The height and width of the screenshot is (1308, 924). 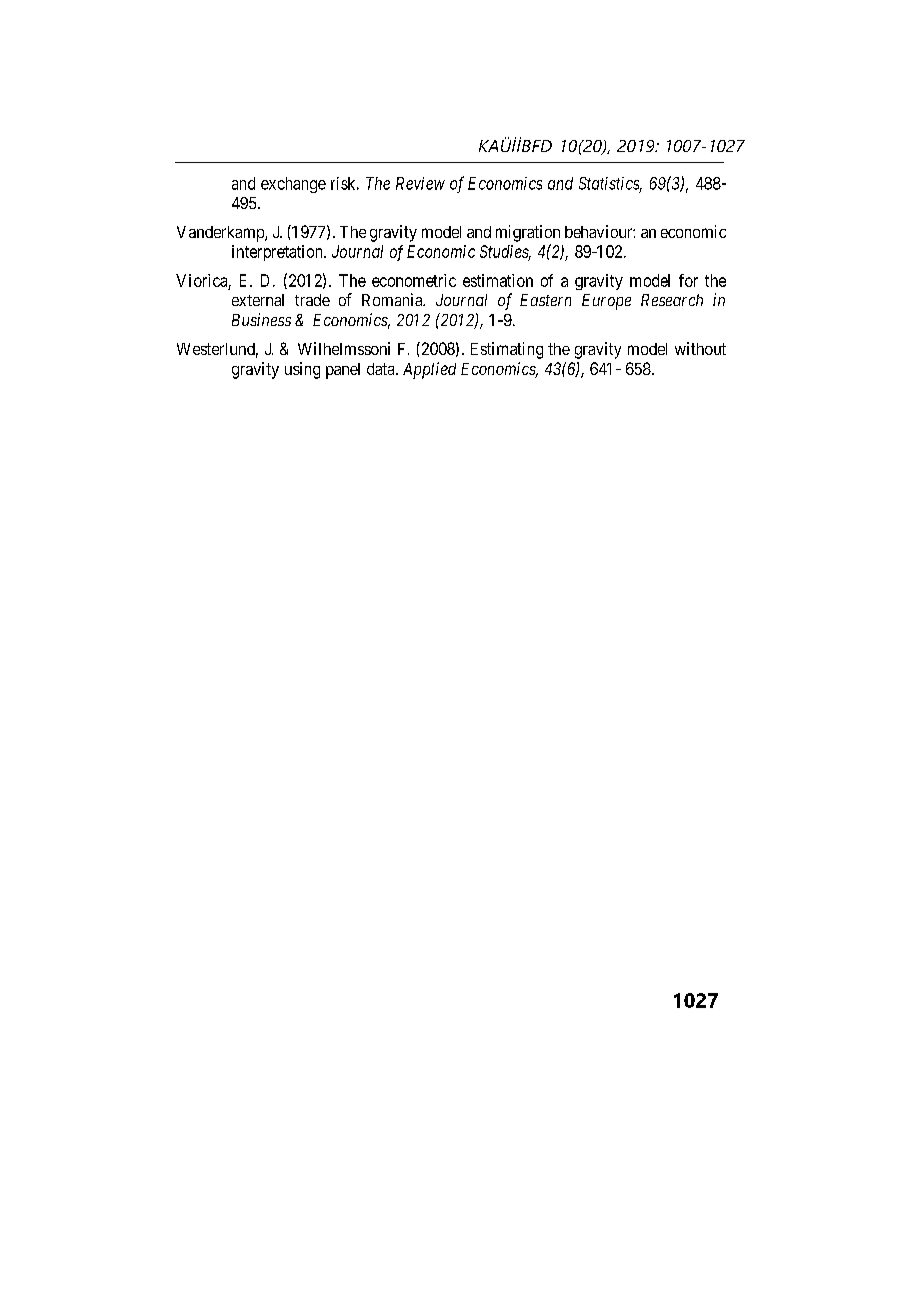 What do you see at coordinates (312, 300) in the screenshot?
I see `trade` at bounding box center [312, 300].
